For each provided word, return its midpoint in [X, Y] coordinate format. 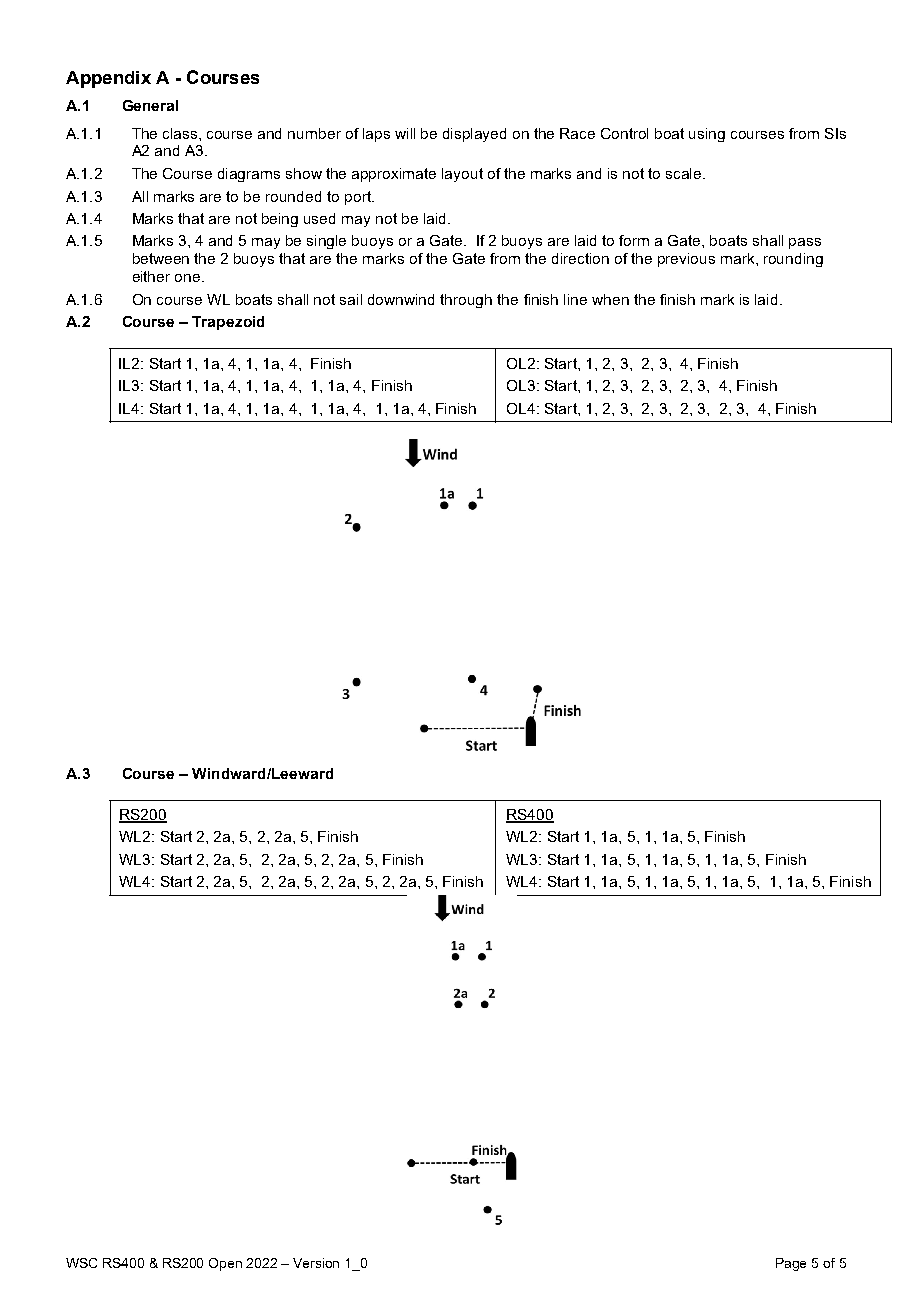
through [466, 301]
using [707, 135]
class [181, 133]
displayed [474, 135]
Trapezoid [228, 323]
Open [225, 1264]
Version [316, 1263]
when [610, 299]
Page [791, 1264]
